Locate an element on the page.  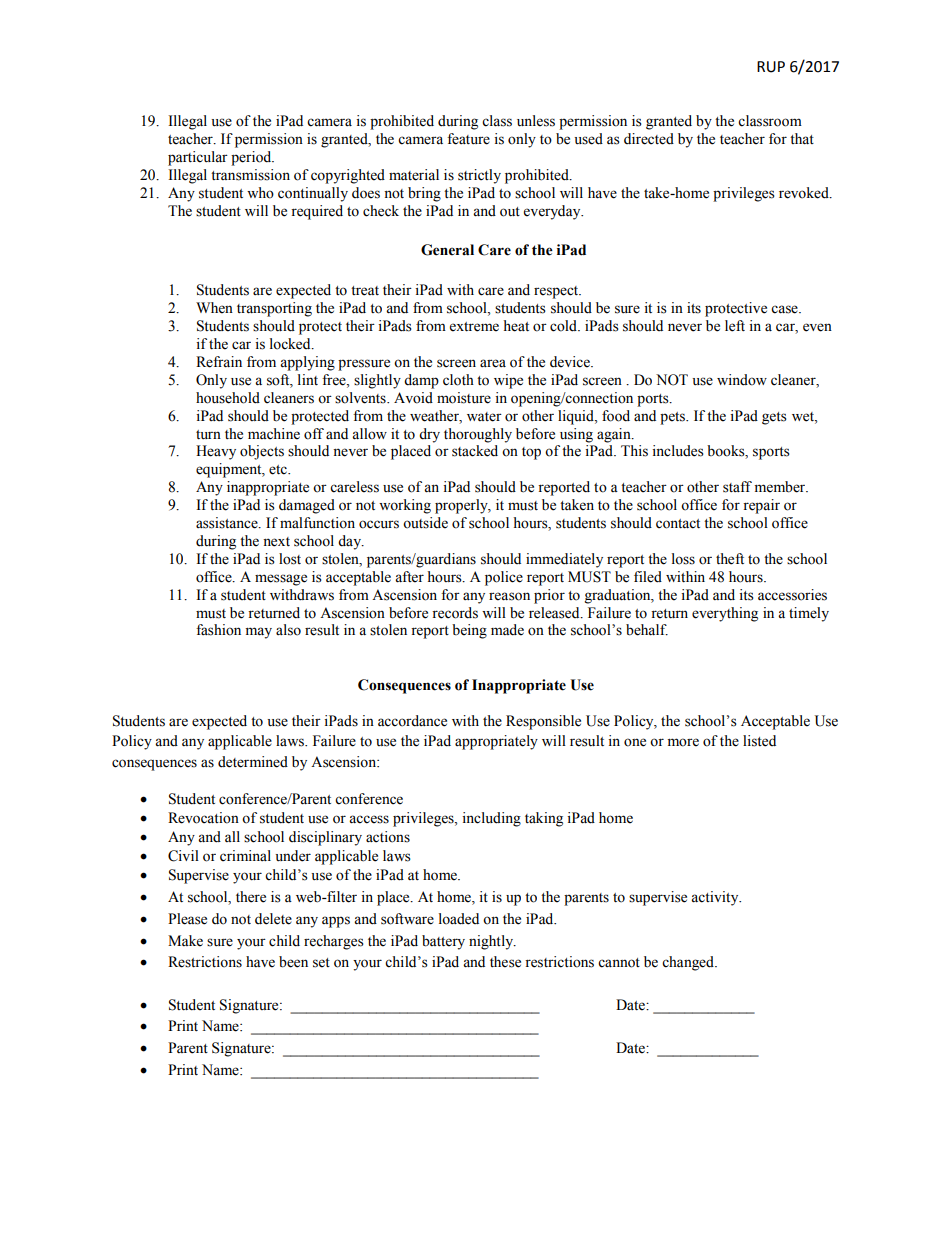
delete is located at coordinates (273, 919).
